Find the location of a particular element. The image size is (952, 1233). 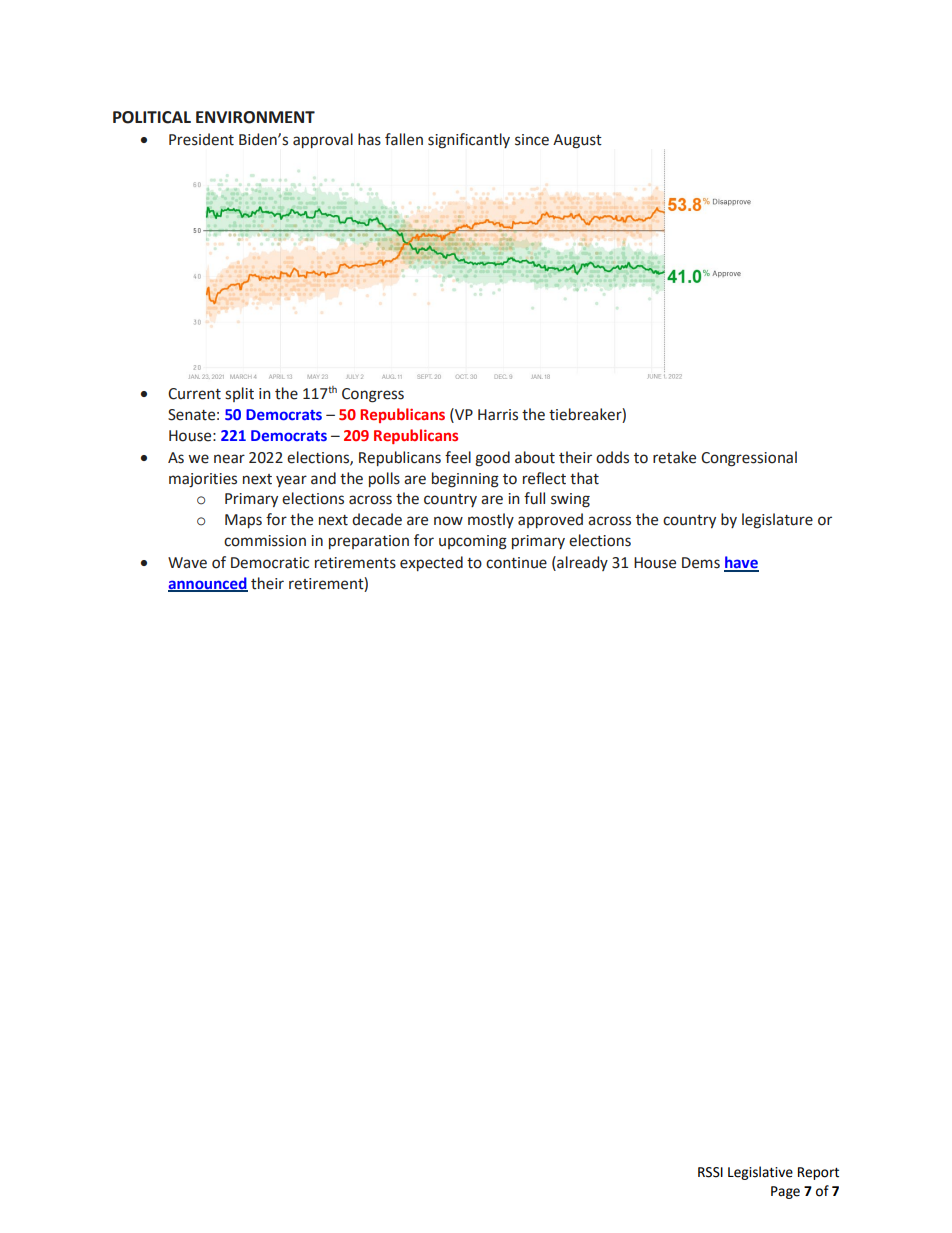

President is located at coordinates (201, 139).
